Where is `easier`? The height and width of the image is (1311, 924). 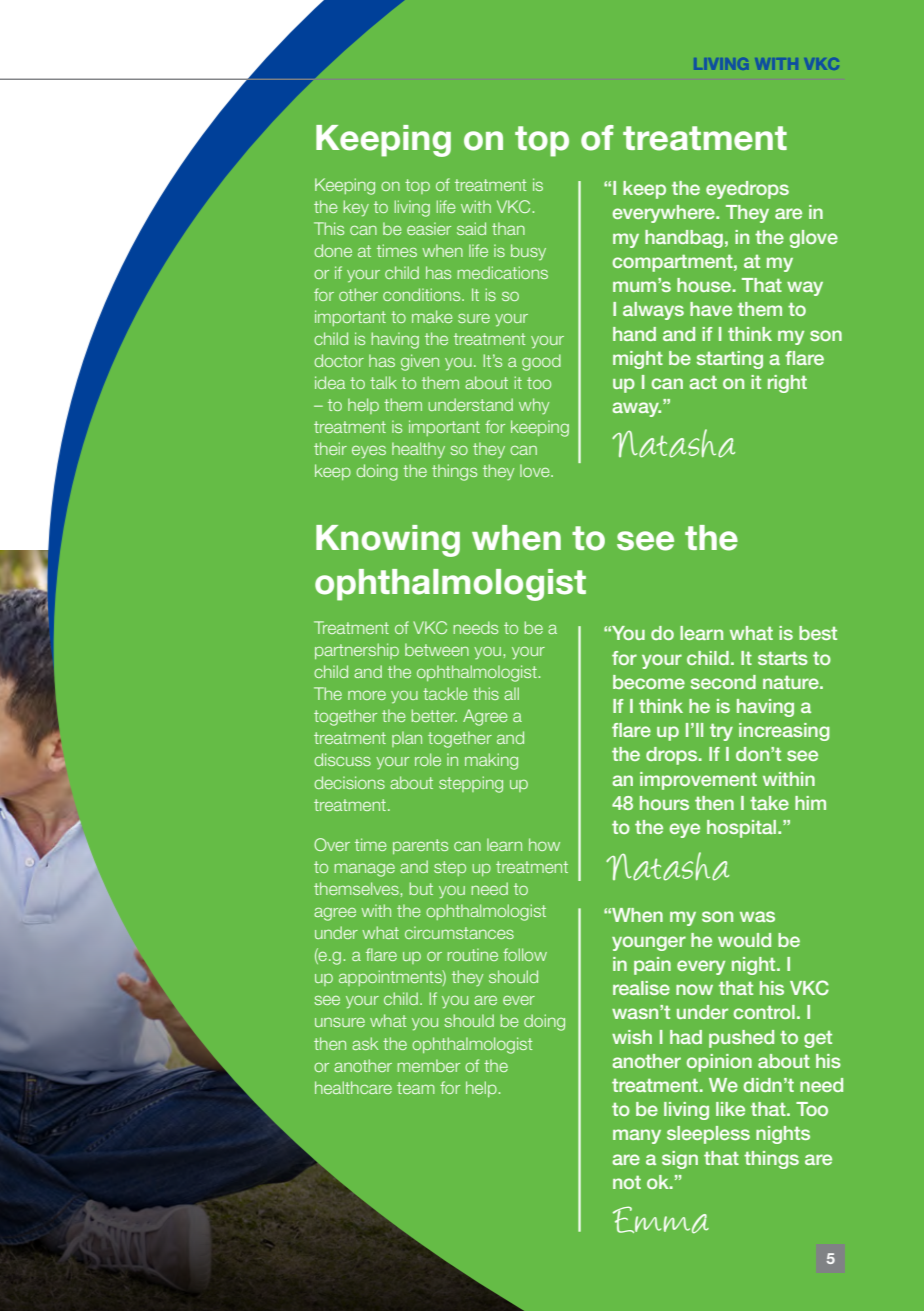
easier is located at coordinates (429, 228).
